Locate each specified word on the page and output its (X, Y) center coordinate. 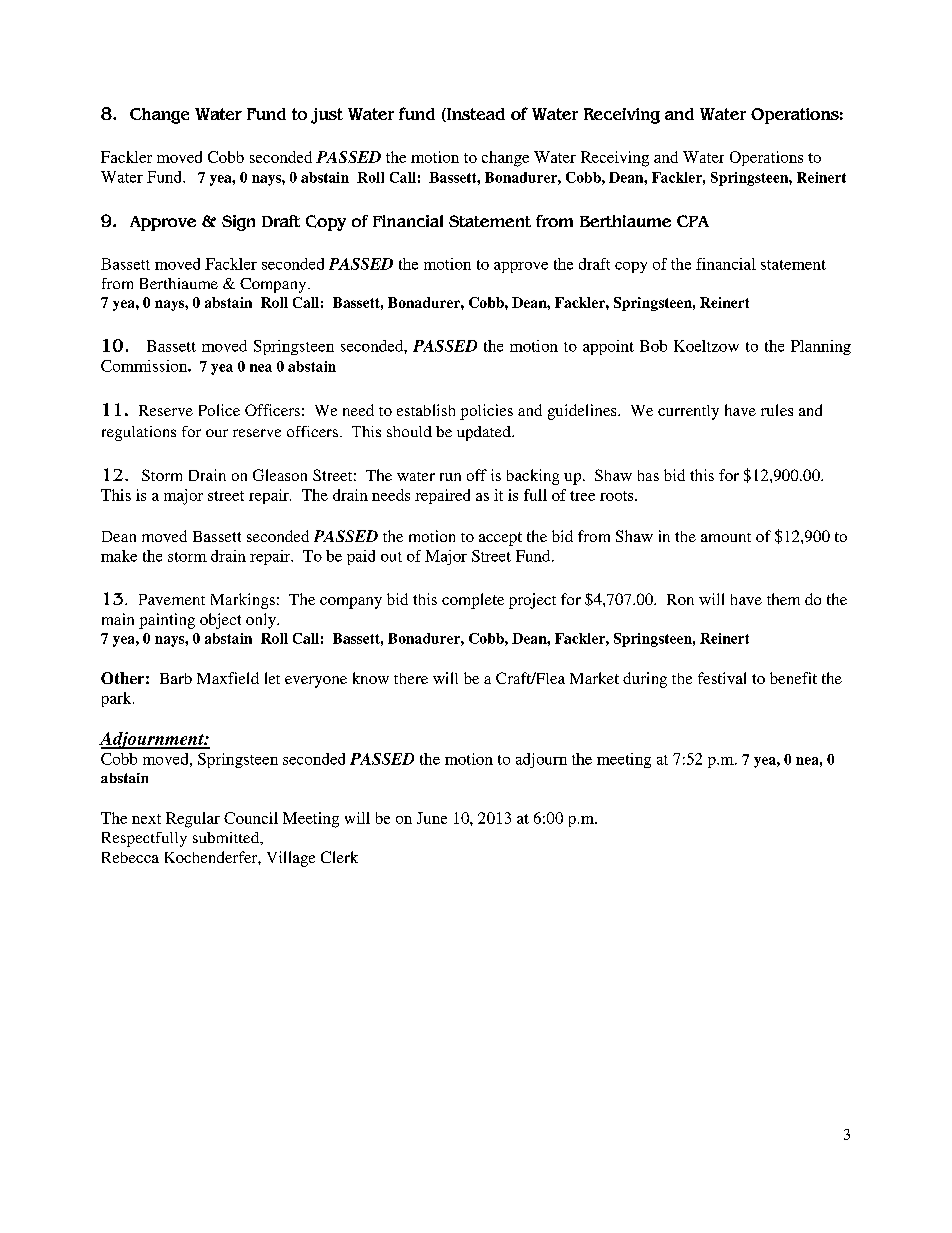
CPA (693, 221)
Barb (176, 678)
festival (722, 678)
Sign (238, 223)
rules (777, 410)
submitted (227, 838)
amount (726, 537)
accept (500, 539)
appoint (608, 347)
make (119, 556)
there (411, 678)
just (327, 116)
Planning (821, 347)
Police (219, 410)
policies (486, 412)
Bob (653, 346)
